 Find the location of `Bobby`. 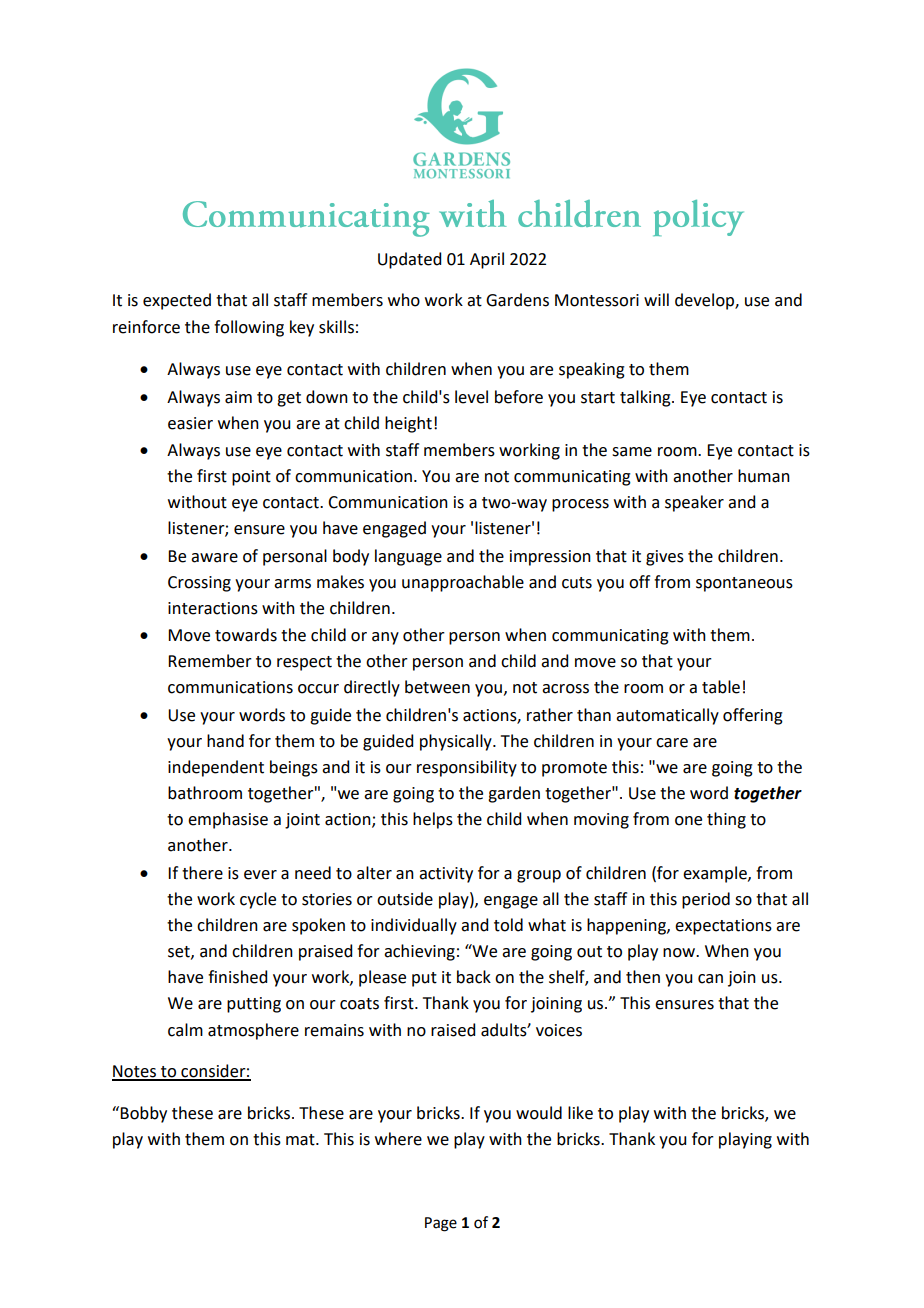

Bobby is located at coordinates (143, 1114).
